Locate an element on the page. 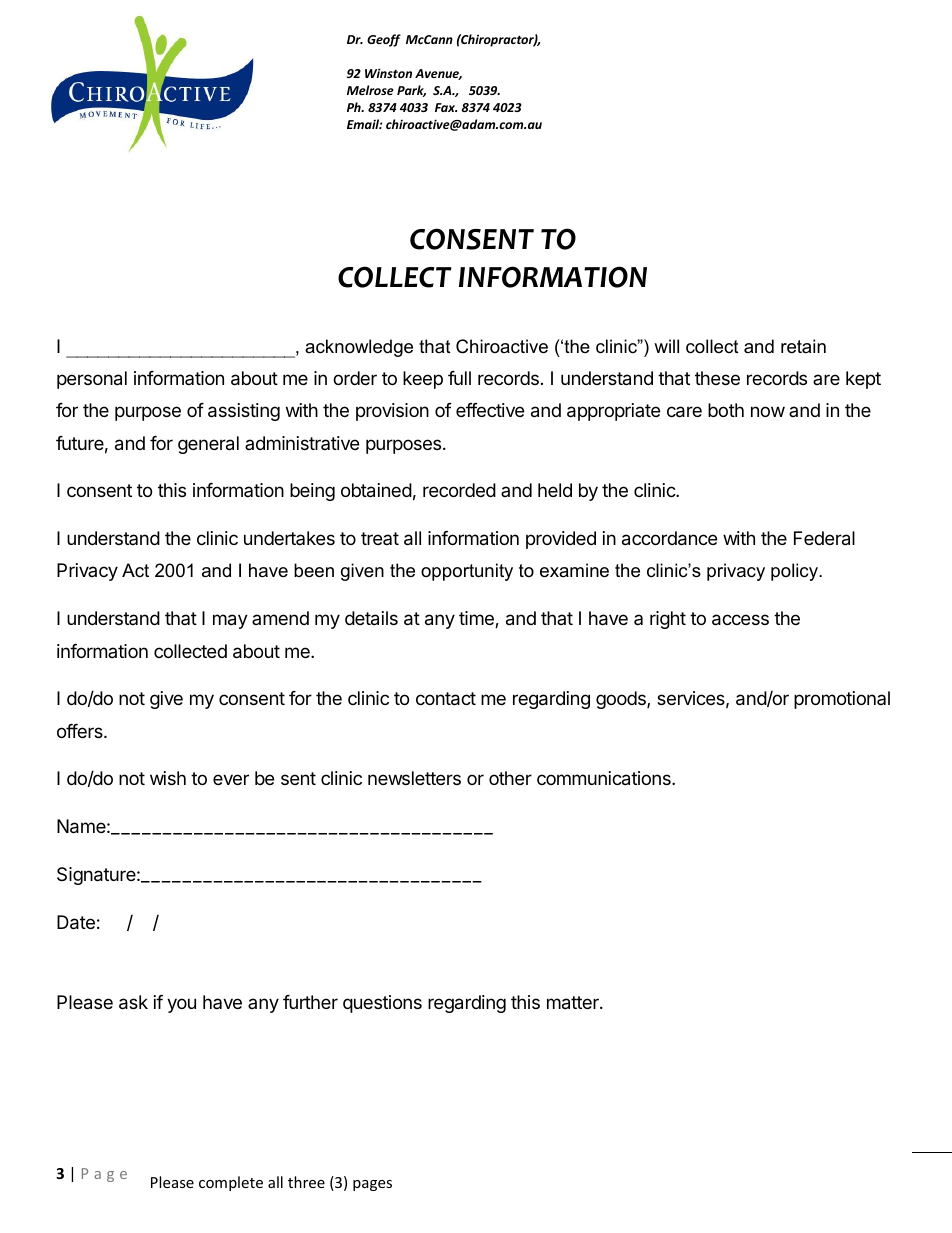 The width and height of the image is (952, 1233). questions is located at coordinates (382, 1004).
